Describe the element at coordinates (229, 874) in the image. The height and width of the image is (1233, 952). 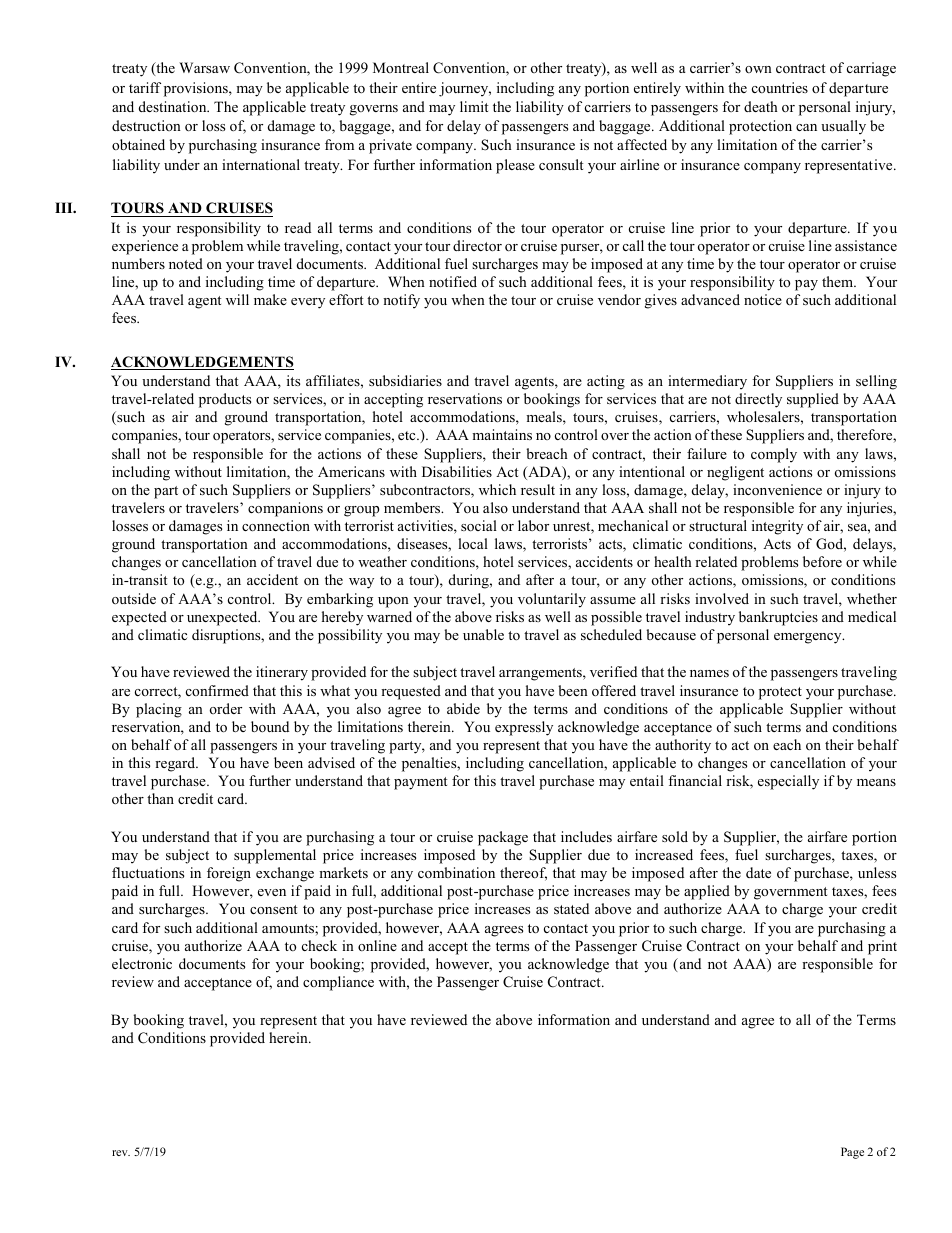
I see `foreign` at that location.
